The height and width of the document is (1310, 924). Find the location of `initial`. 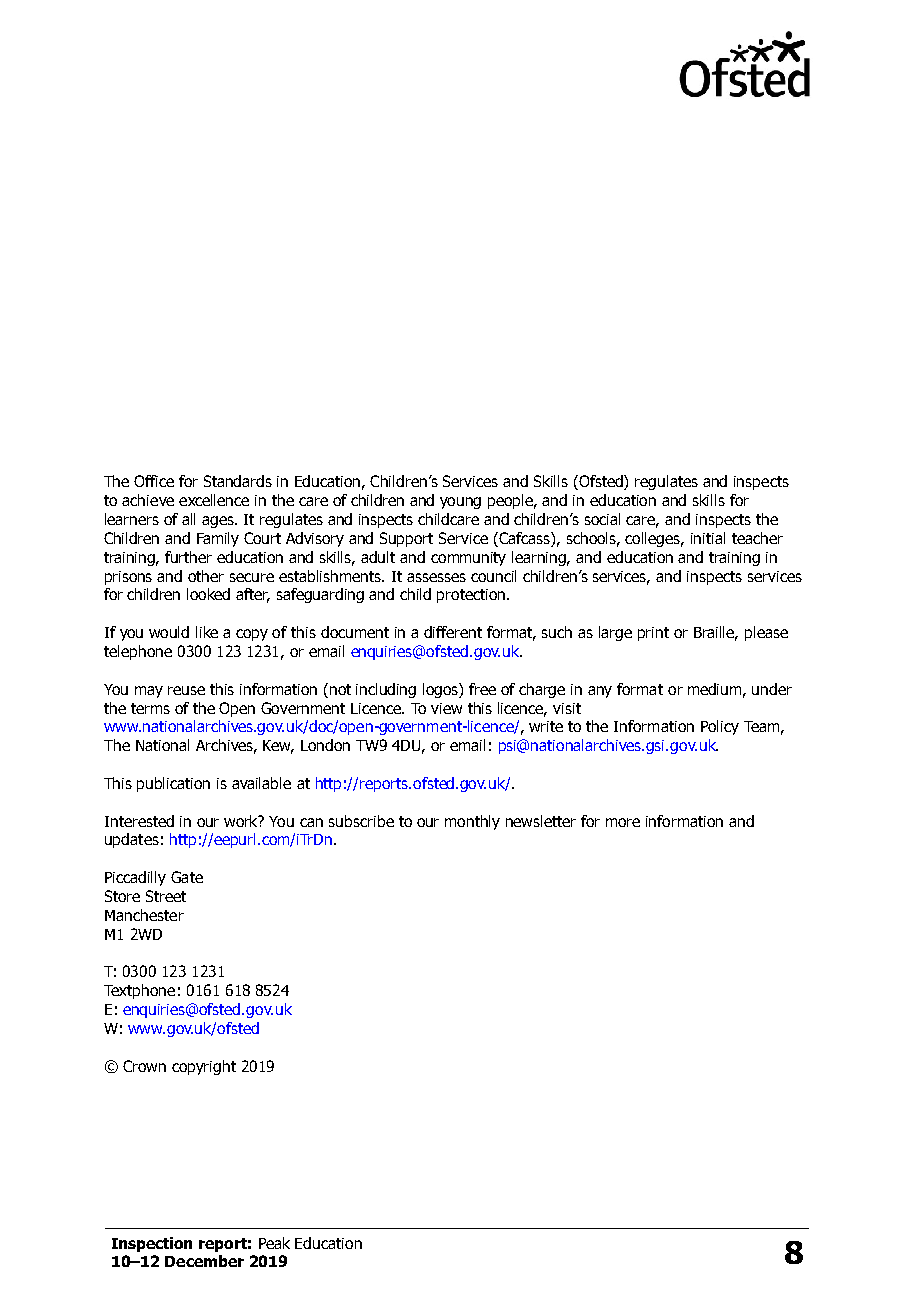

initial is located at coordinates (708, 538).
